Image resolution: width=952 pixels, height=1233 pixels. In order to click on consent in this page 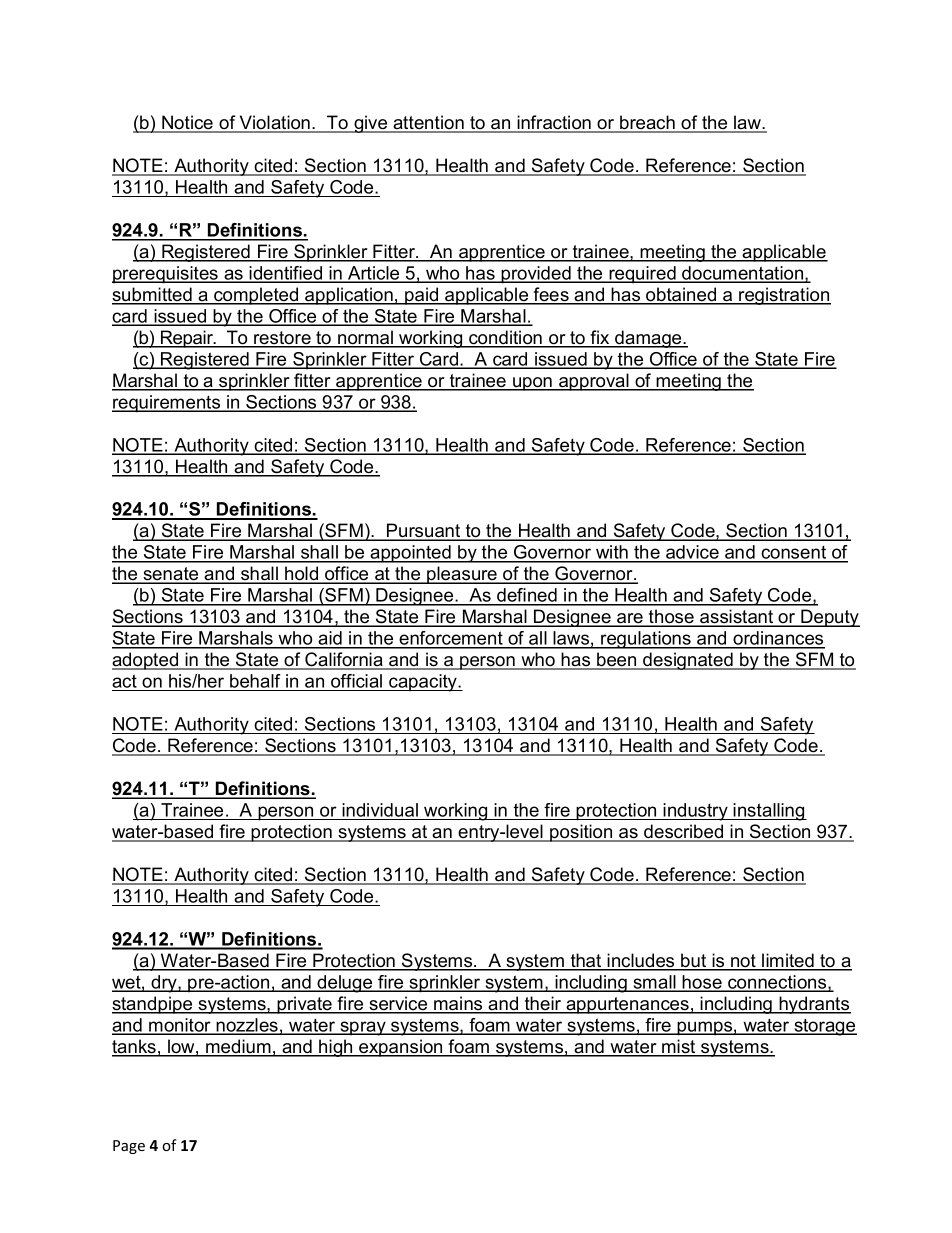, I will do `click(794, 554)`.
